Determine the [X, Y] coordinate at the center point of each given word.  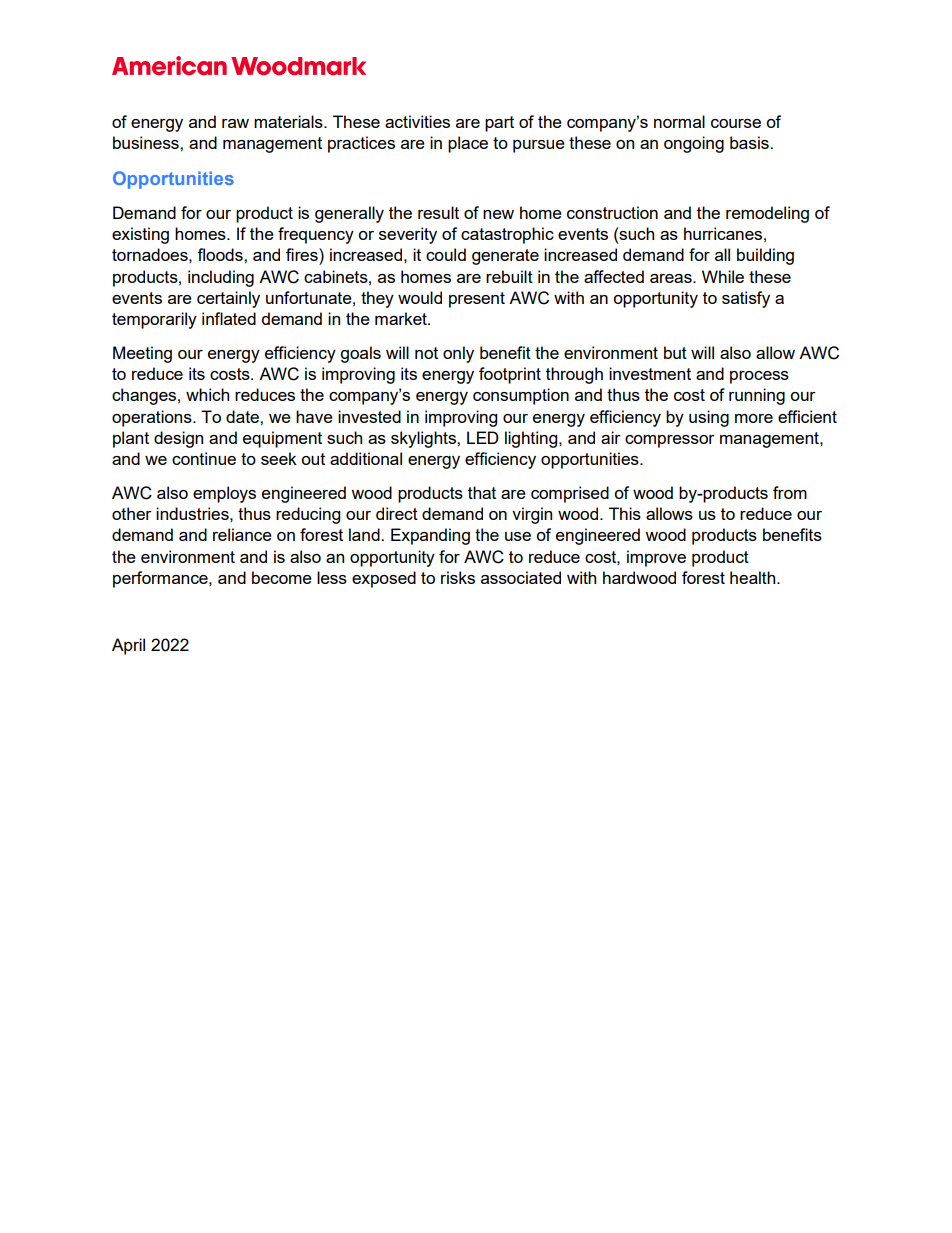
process [759, 377]
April [128, 646]
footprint [510, 375]
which [207, 394]
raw [235, 123]
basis [750, 142]
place [468, 144]
